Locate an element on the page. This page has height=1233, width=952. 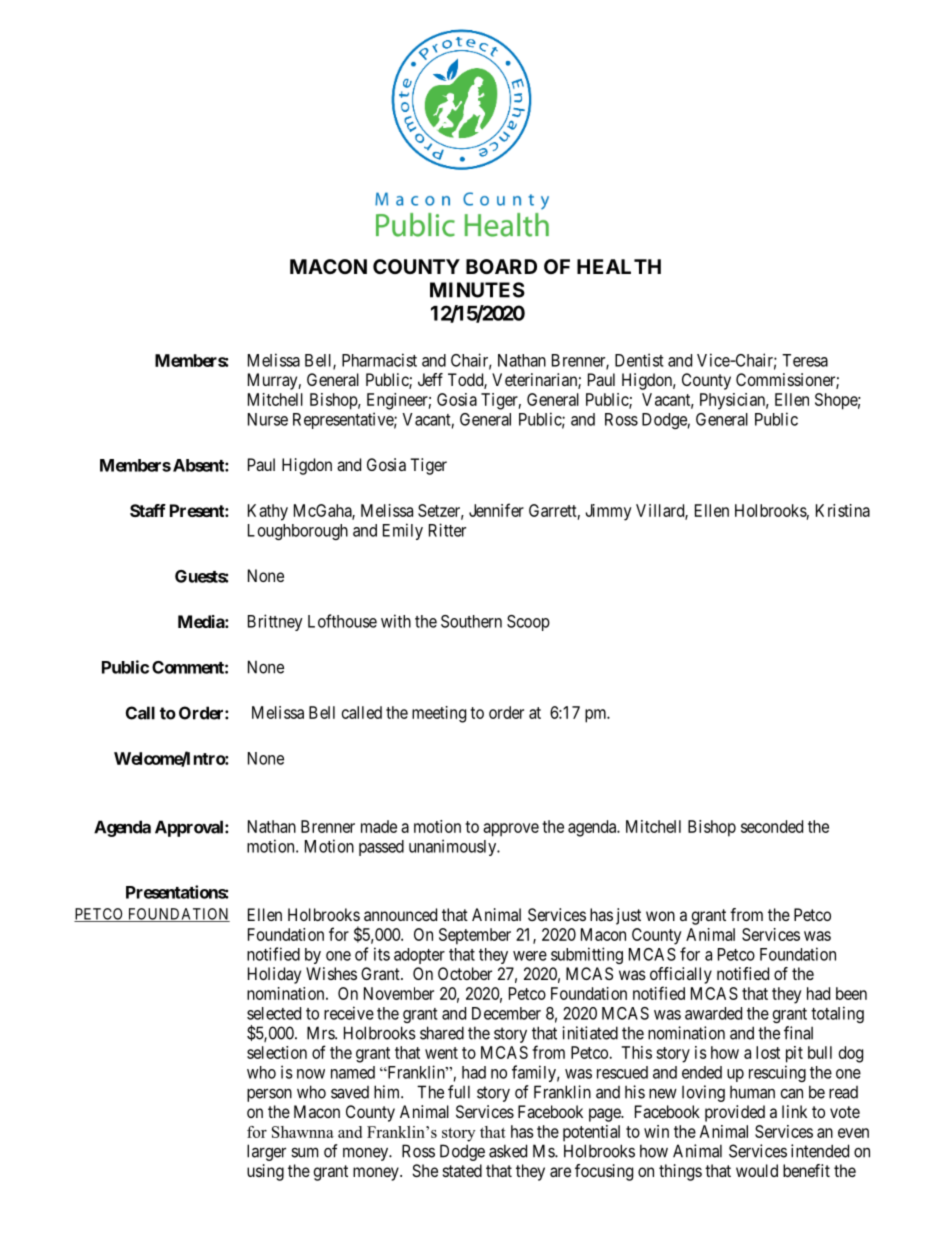
asked is located at coordinates (508, 1151).
